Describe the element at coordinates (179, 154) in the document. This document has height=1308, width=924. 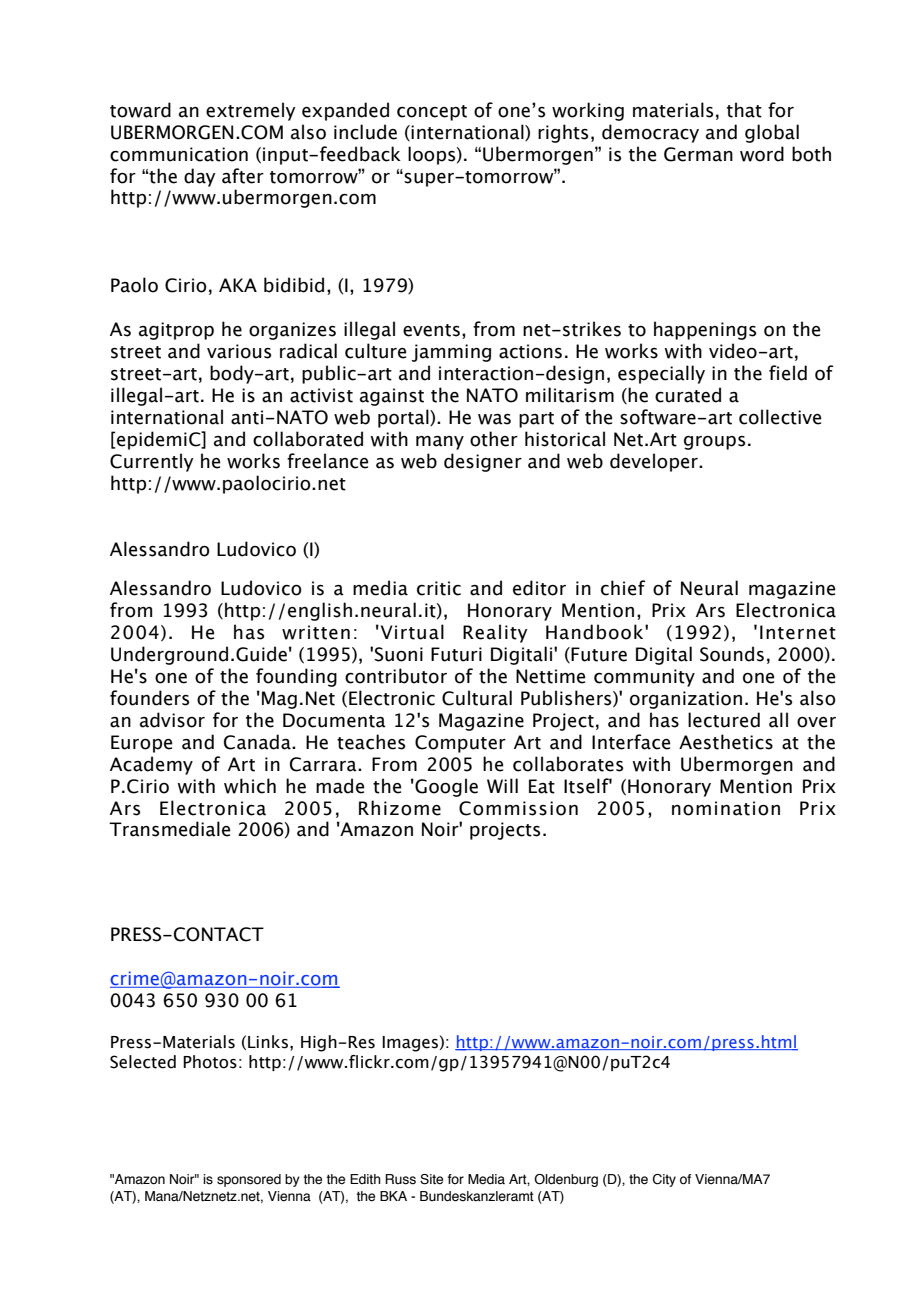
I see `communication` at that location.
